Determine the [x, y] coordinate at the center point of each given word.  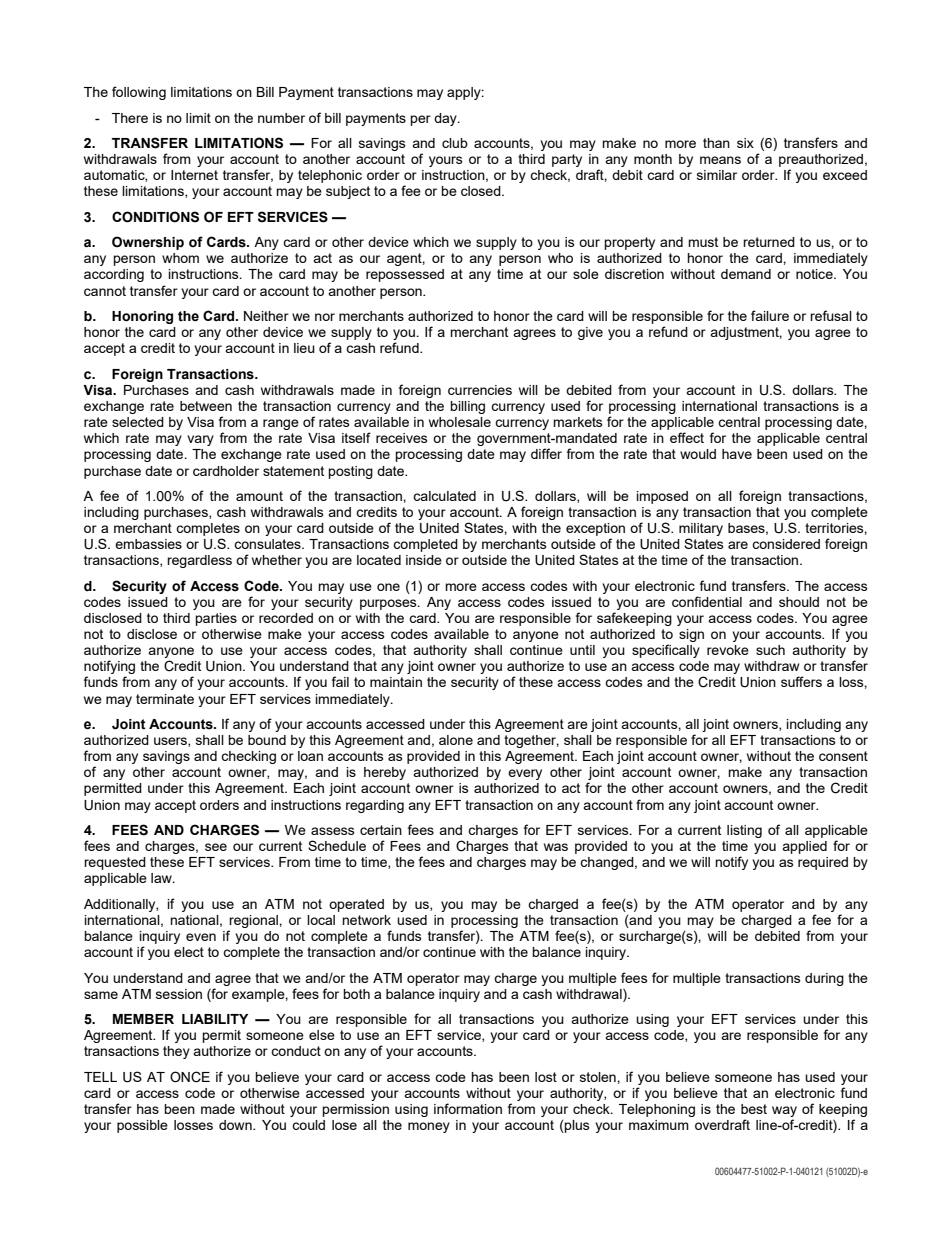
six [745, 143]
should [799, 602]
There [130, 118]
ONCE [190, 1077]
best [754, 1109]
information [468, 1108]
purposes [389, 604]
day [446, 119]
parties [216, 619]
